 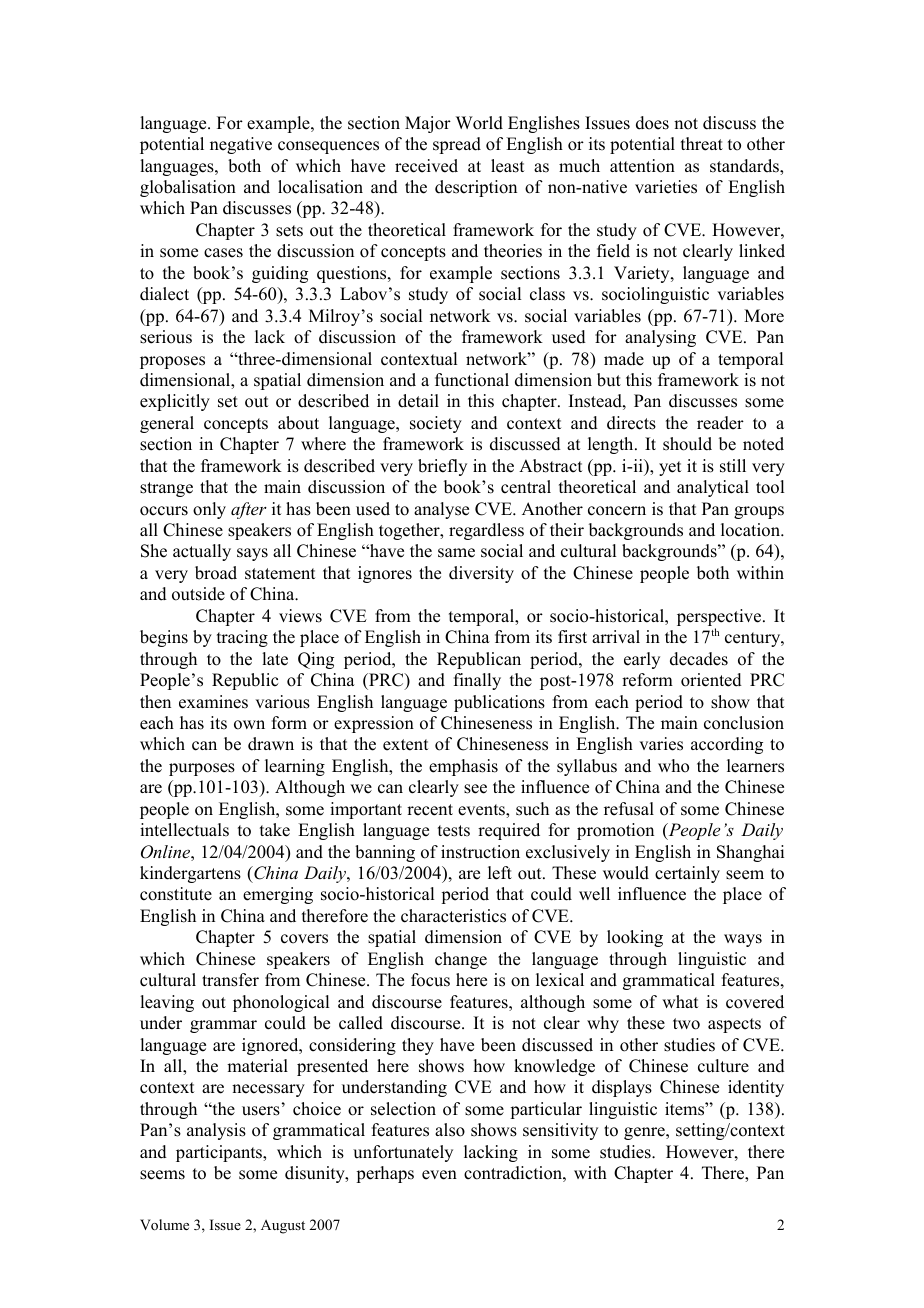 What do you see at coordinates (457, 145) in the screenshot?
I see `spread` at bounding box center [457, 145].
